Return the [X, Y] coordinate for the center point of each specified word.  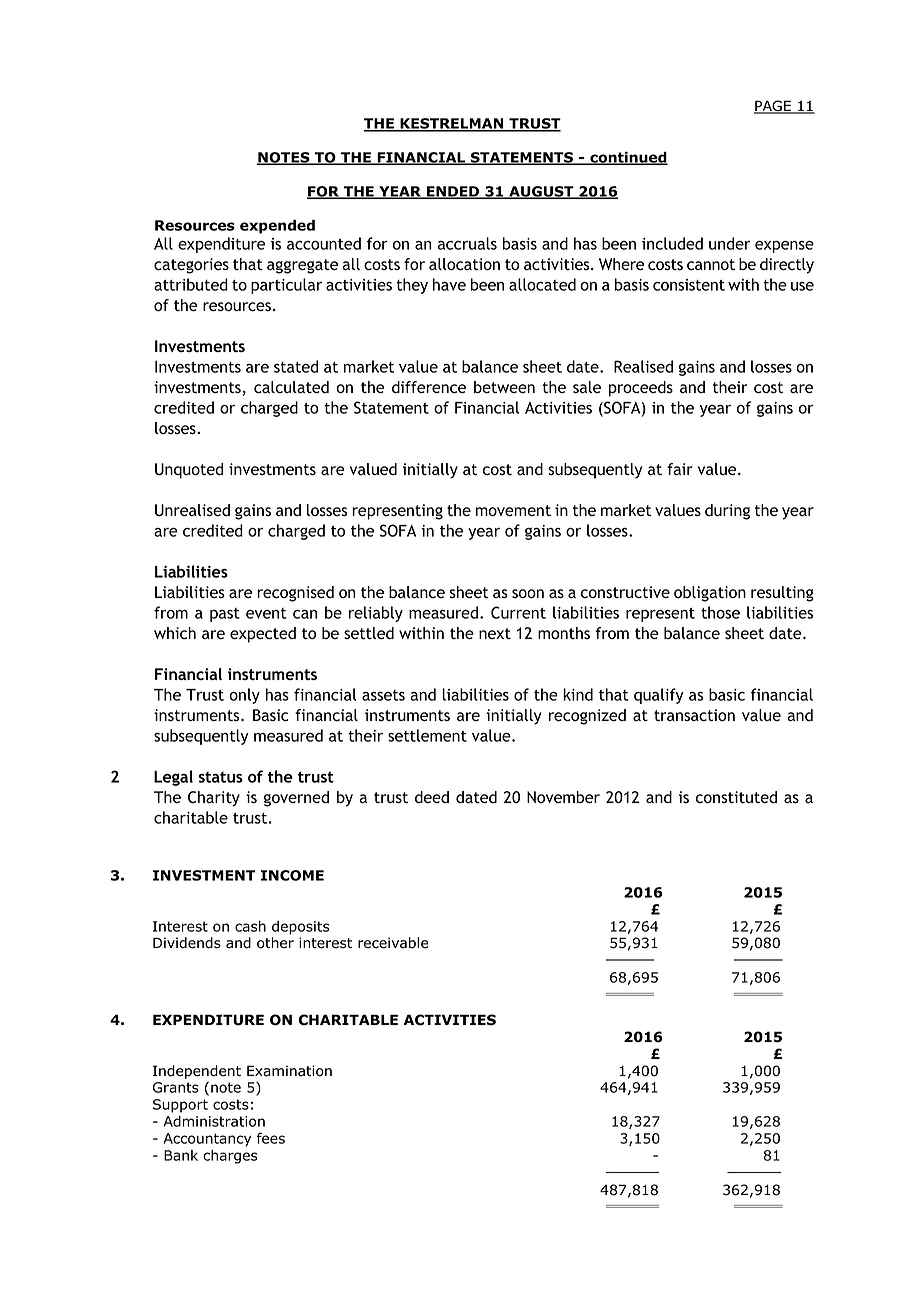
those [720, 612]
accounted [324, 243]
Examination [289, 1071]
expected [263, 635]
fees [271, 1138]
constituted [736, 797]
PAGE [773, 107]
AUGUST [541, 192]
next [495, 633]
